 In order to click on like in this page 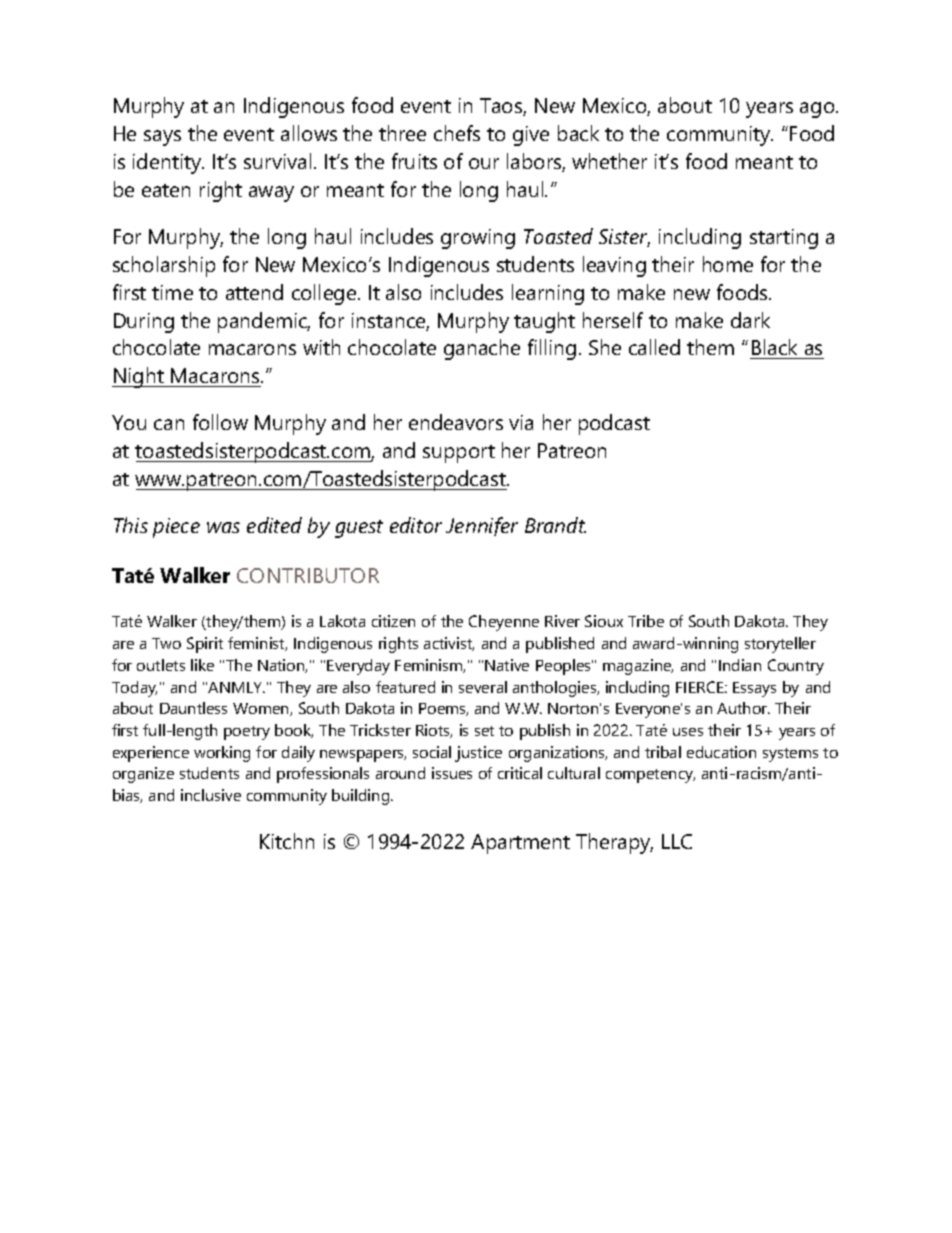, I will do `click(202, 665)`.
